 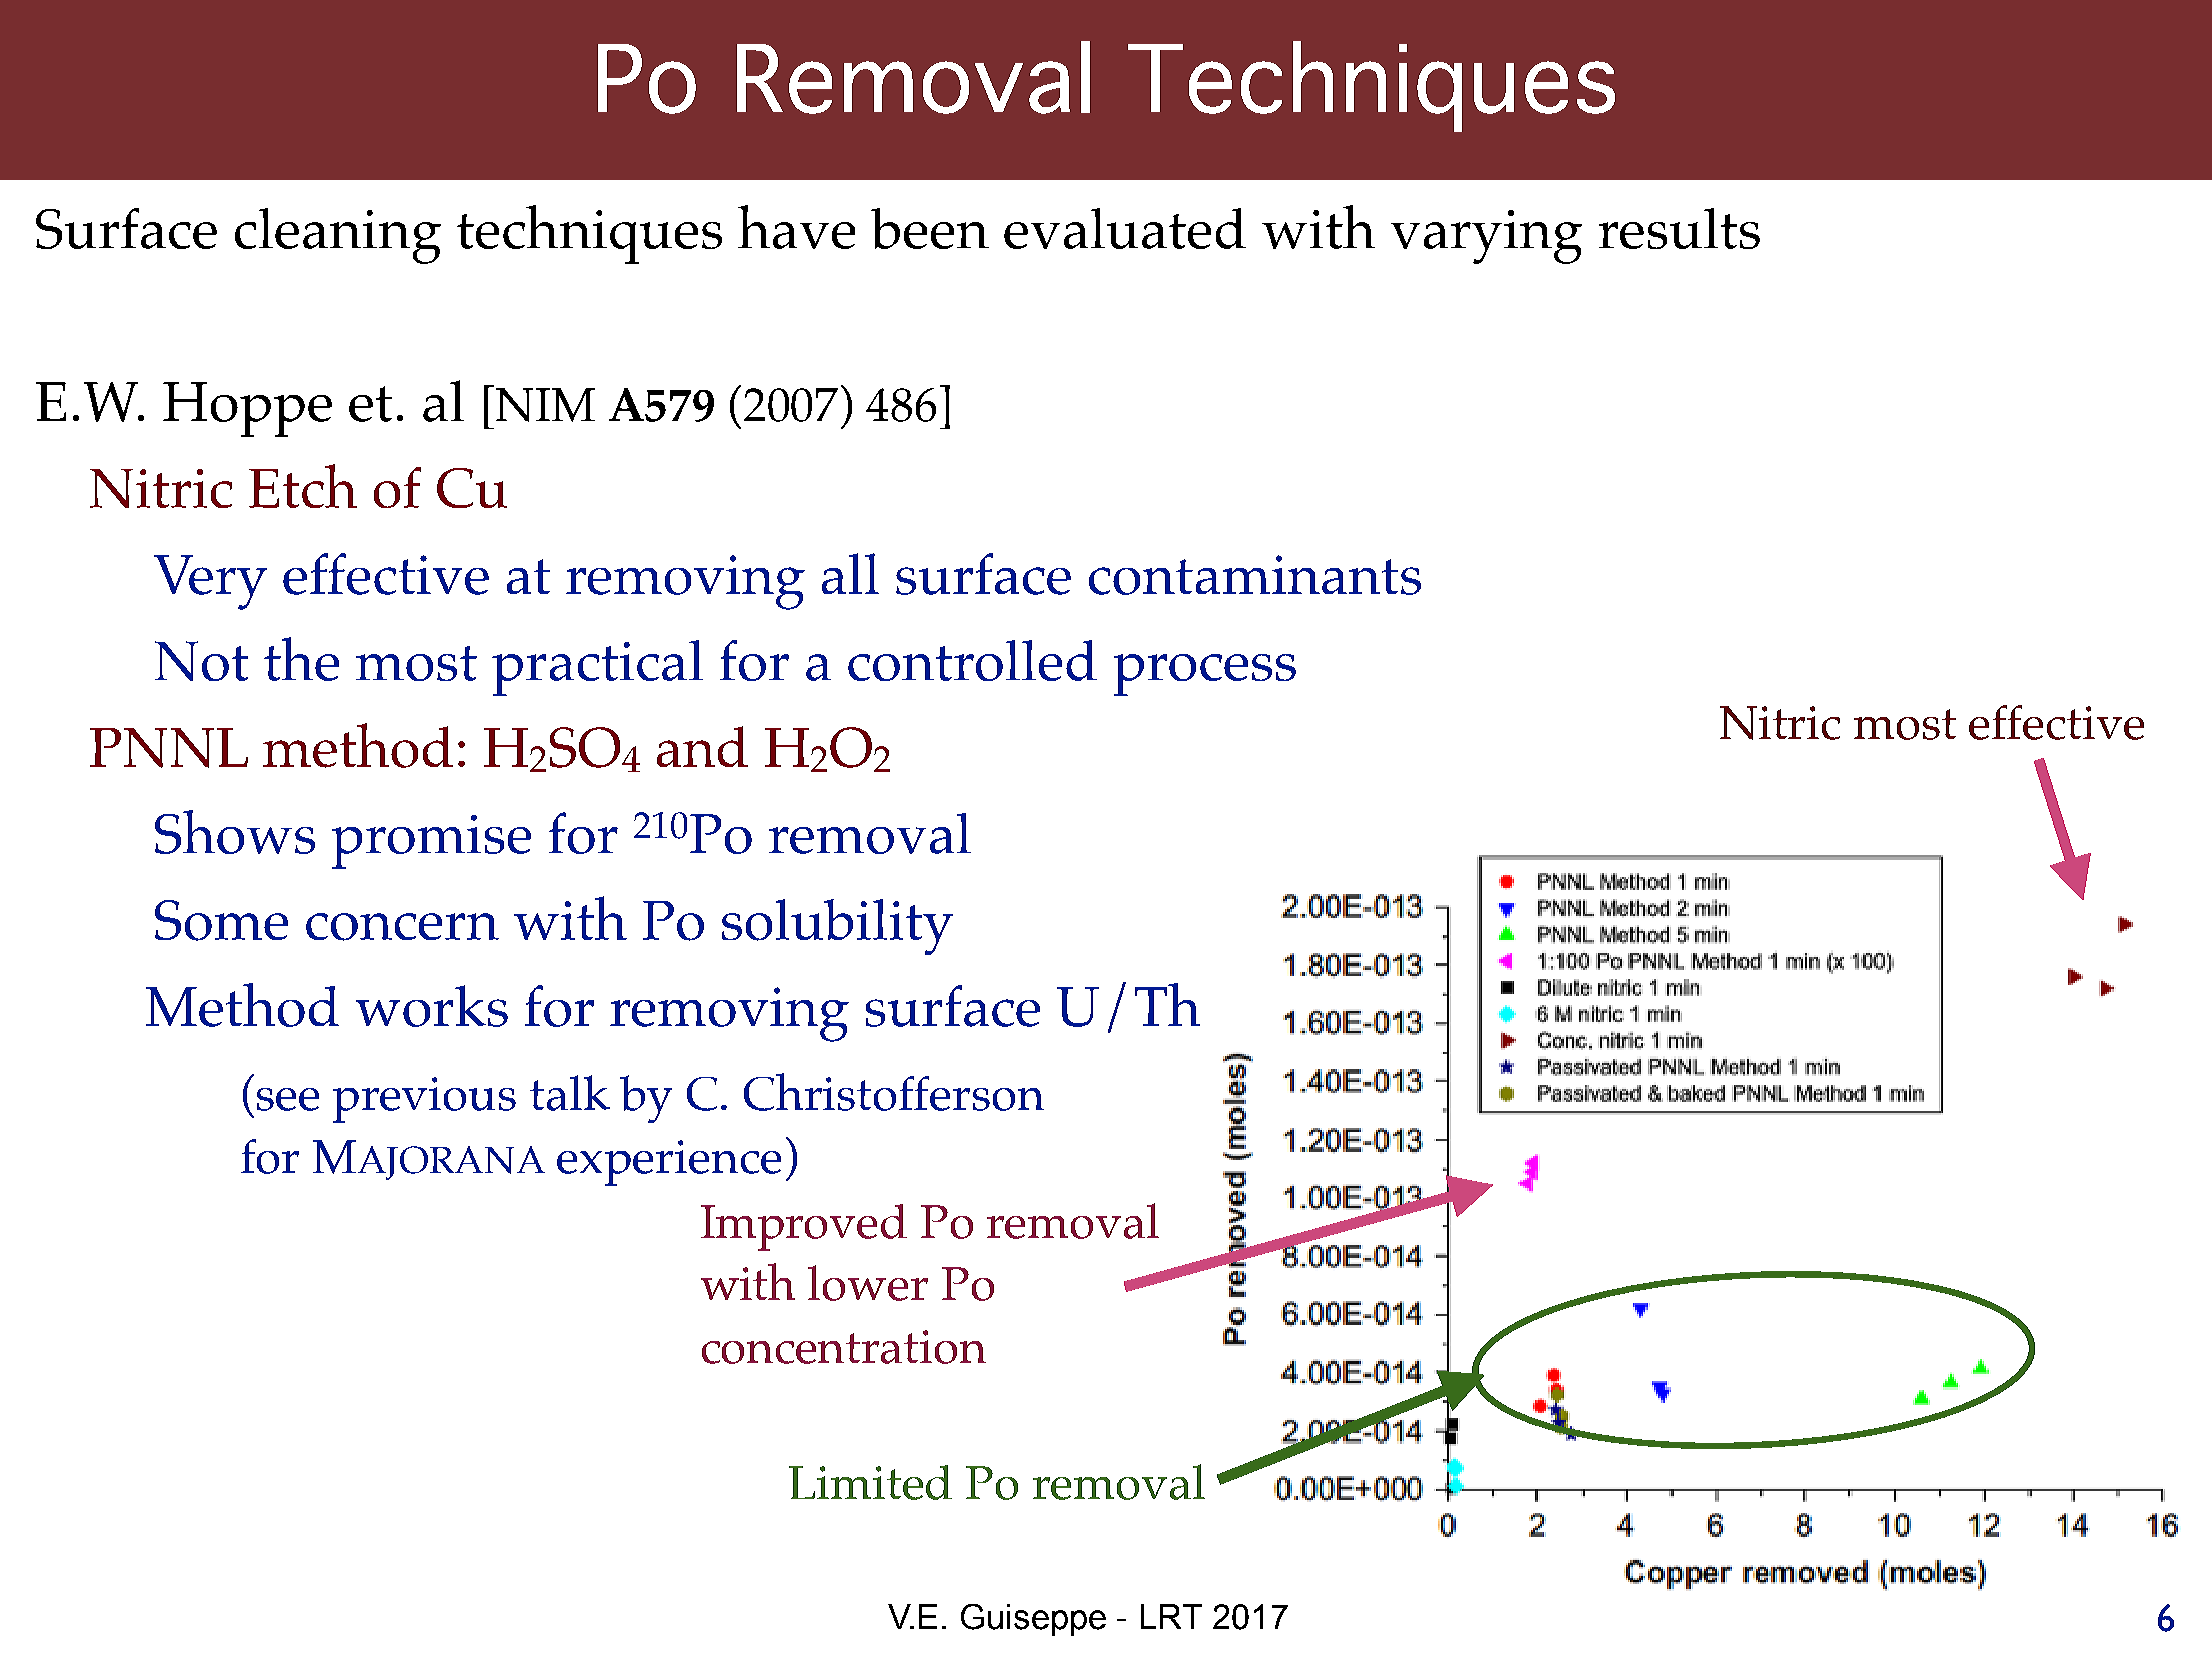 I want to click on concern, so click(x=402, y=927).
